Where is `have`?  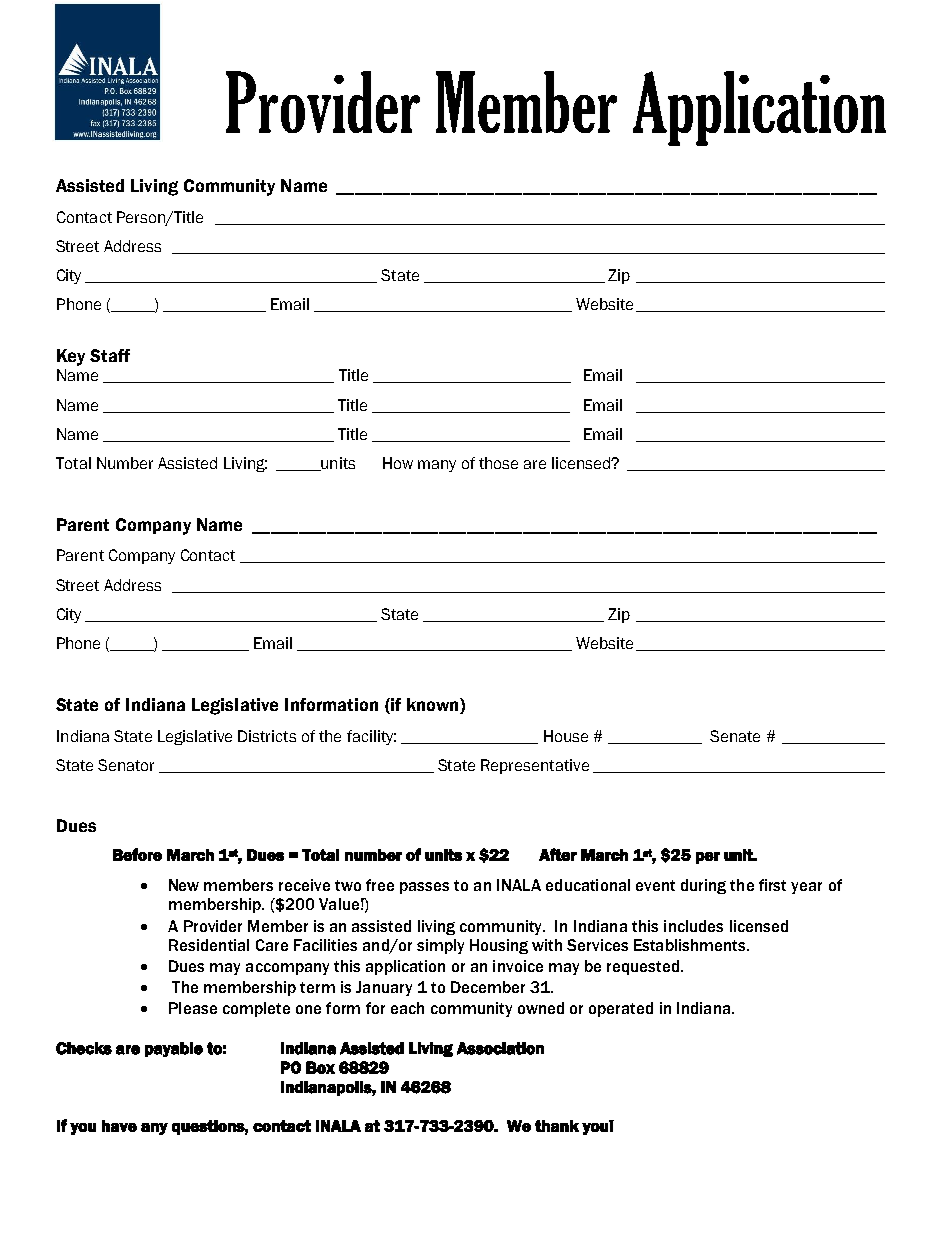 have is located at coordinates (119, 1126).
